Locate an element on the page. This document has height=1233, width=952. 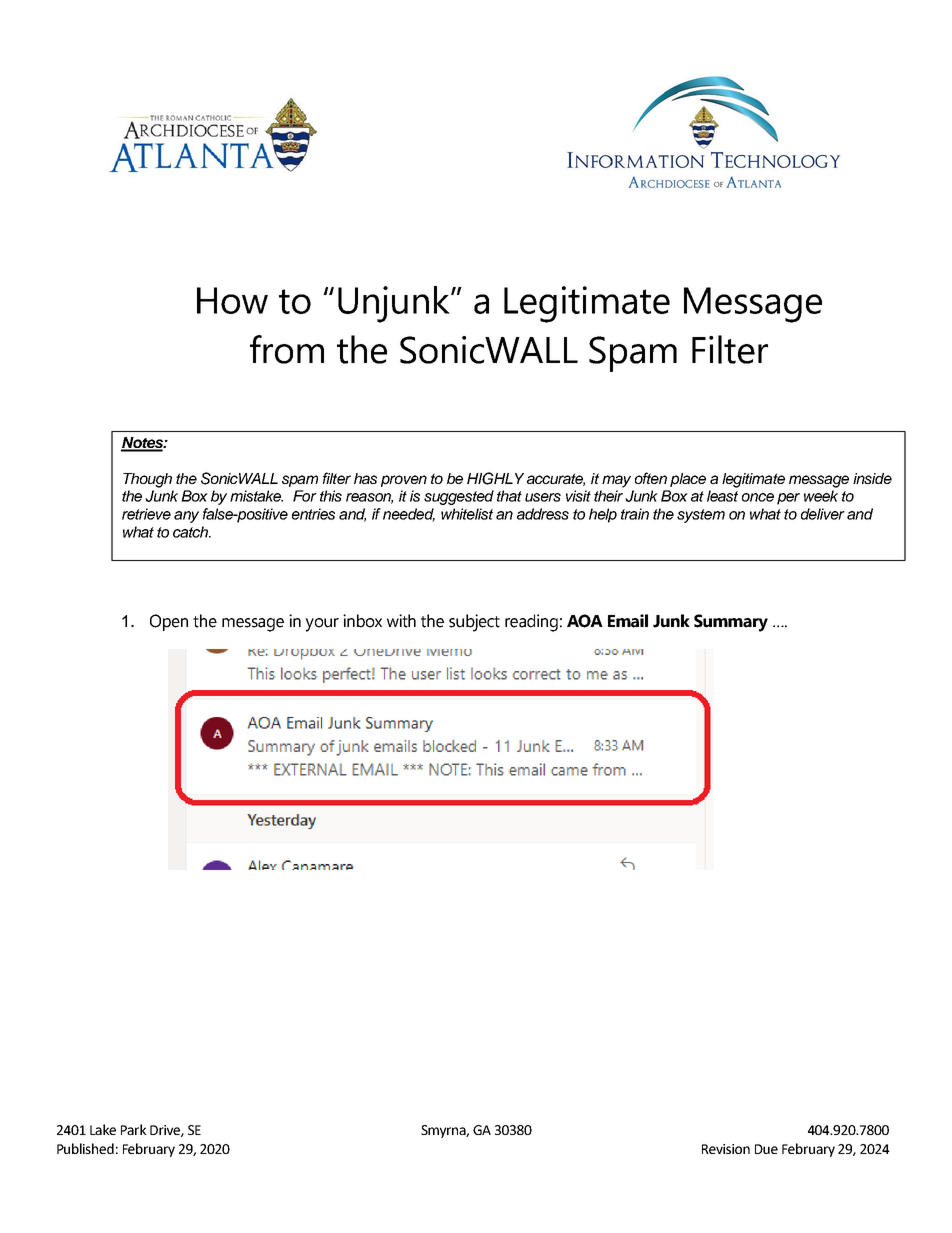
Summary is located at coordinates (731, 623).
